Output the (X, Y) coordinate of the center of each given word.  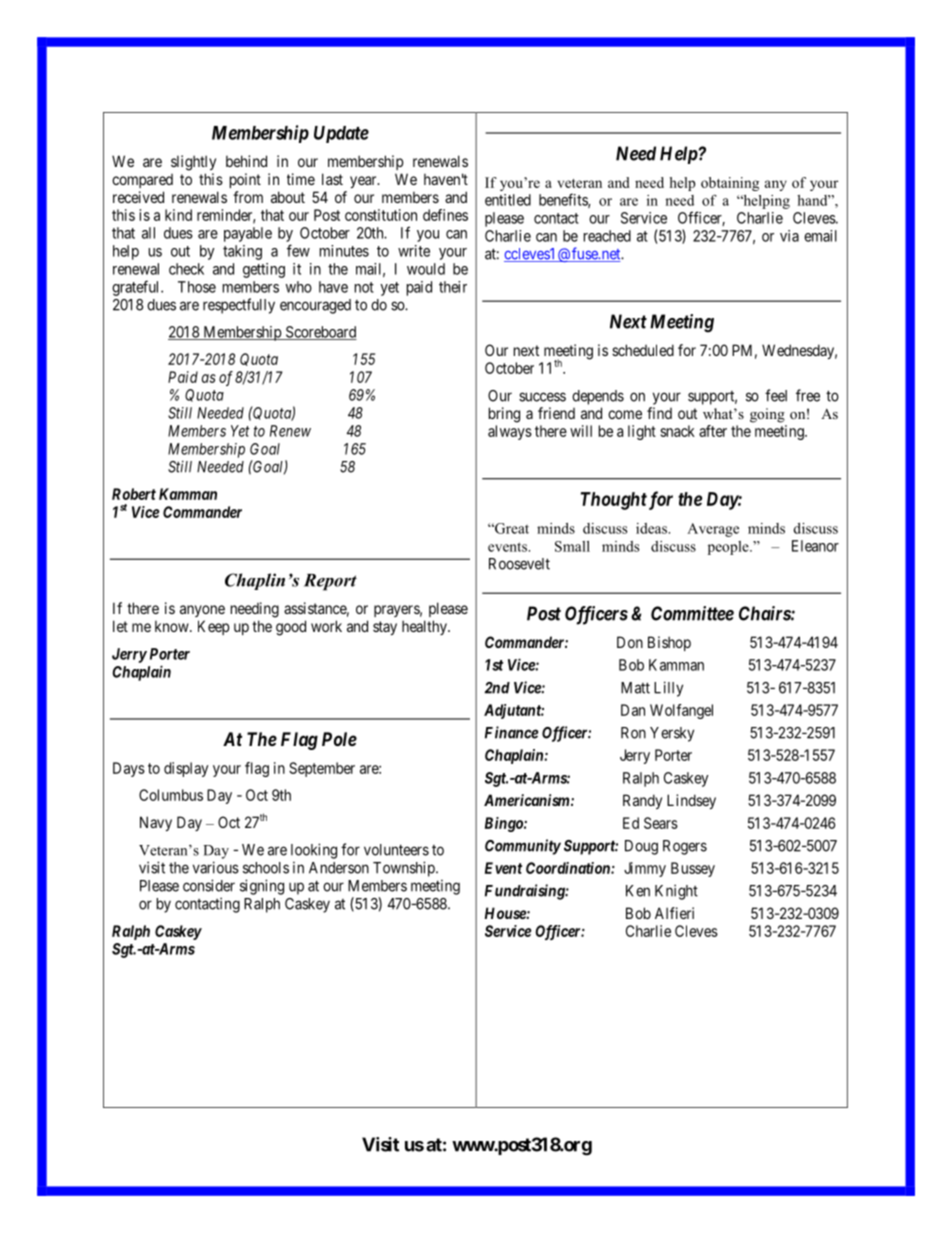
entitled (508, 200)
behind (246, 161)
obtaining (730, 184)
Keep (213, 627)
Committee (692, 613)
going (767, 415)
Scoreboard (320, 333)
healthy (425, 627)
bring (504, 415)
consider (209, 885)
